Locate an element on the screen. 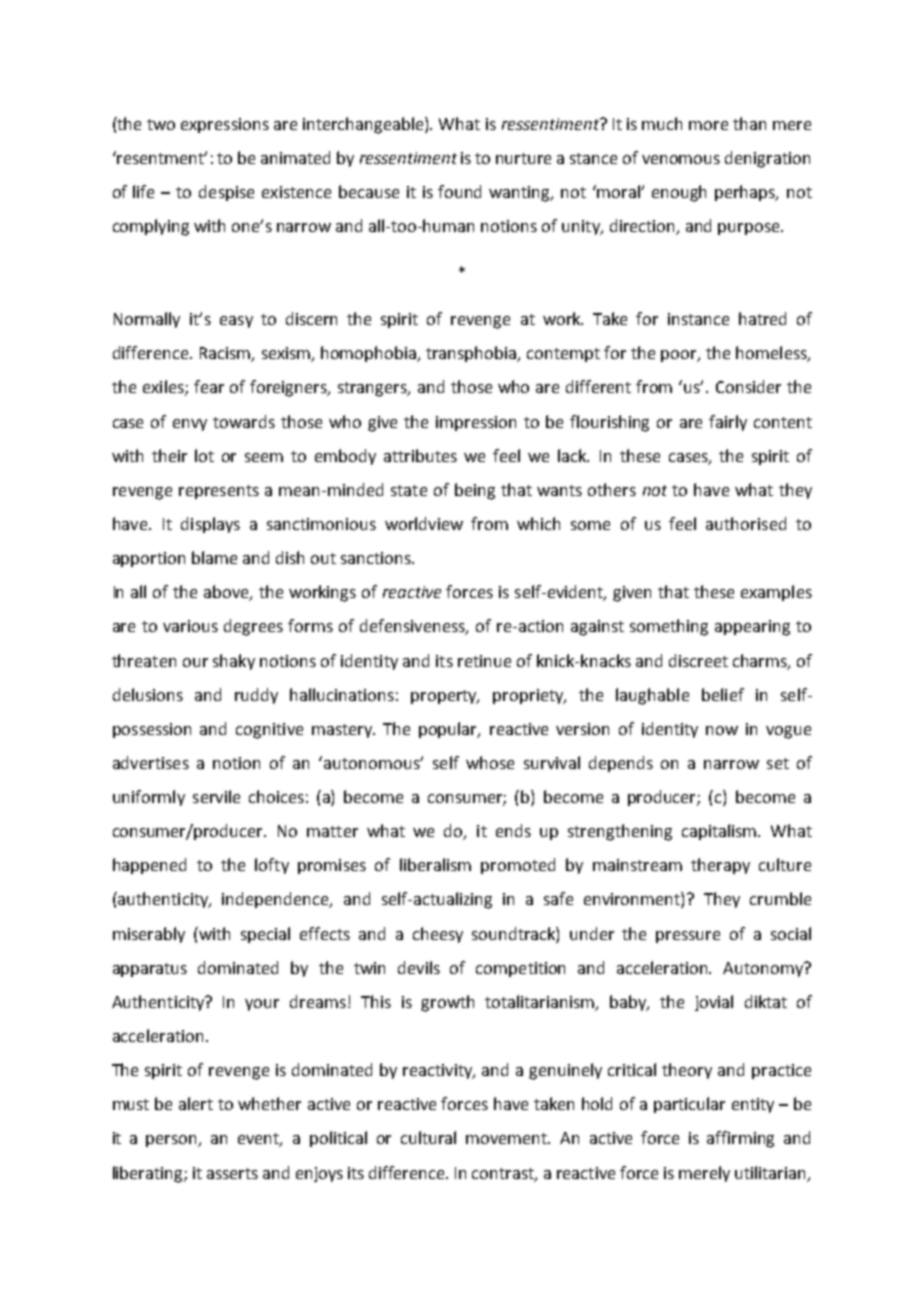  venomous is located at coordinates (681, 159).
